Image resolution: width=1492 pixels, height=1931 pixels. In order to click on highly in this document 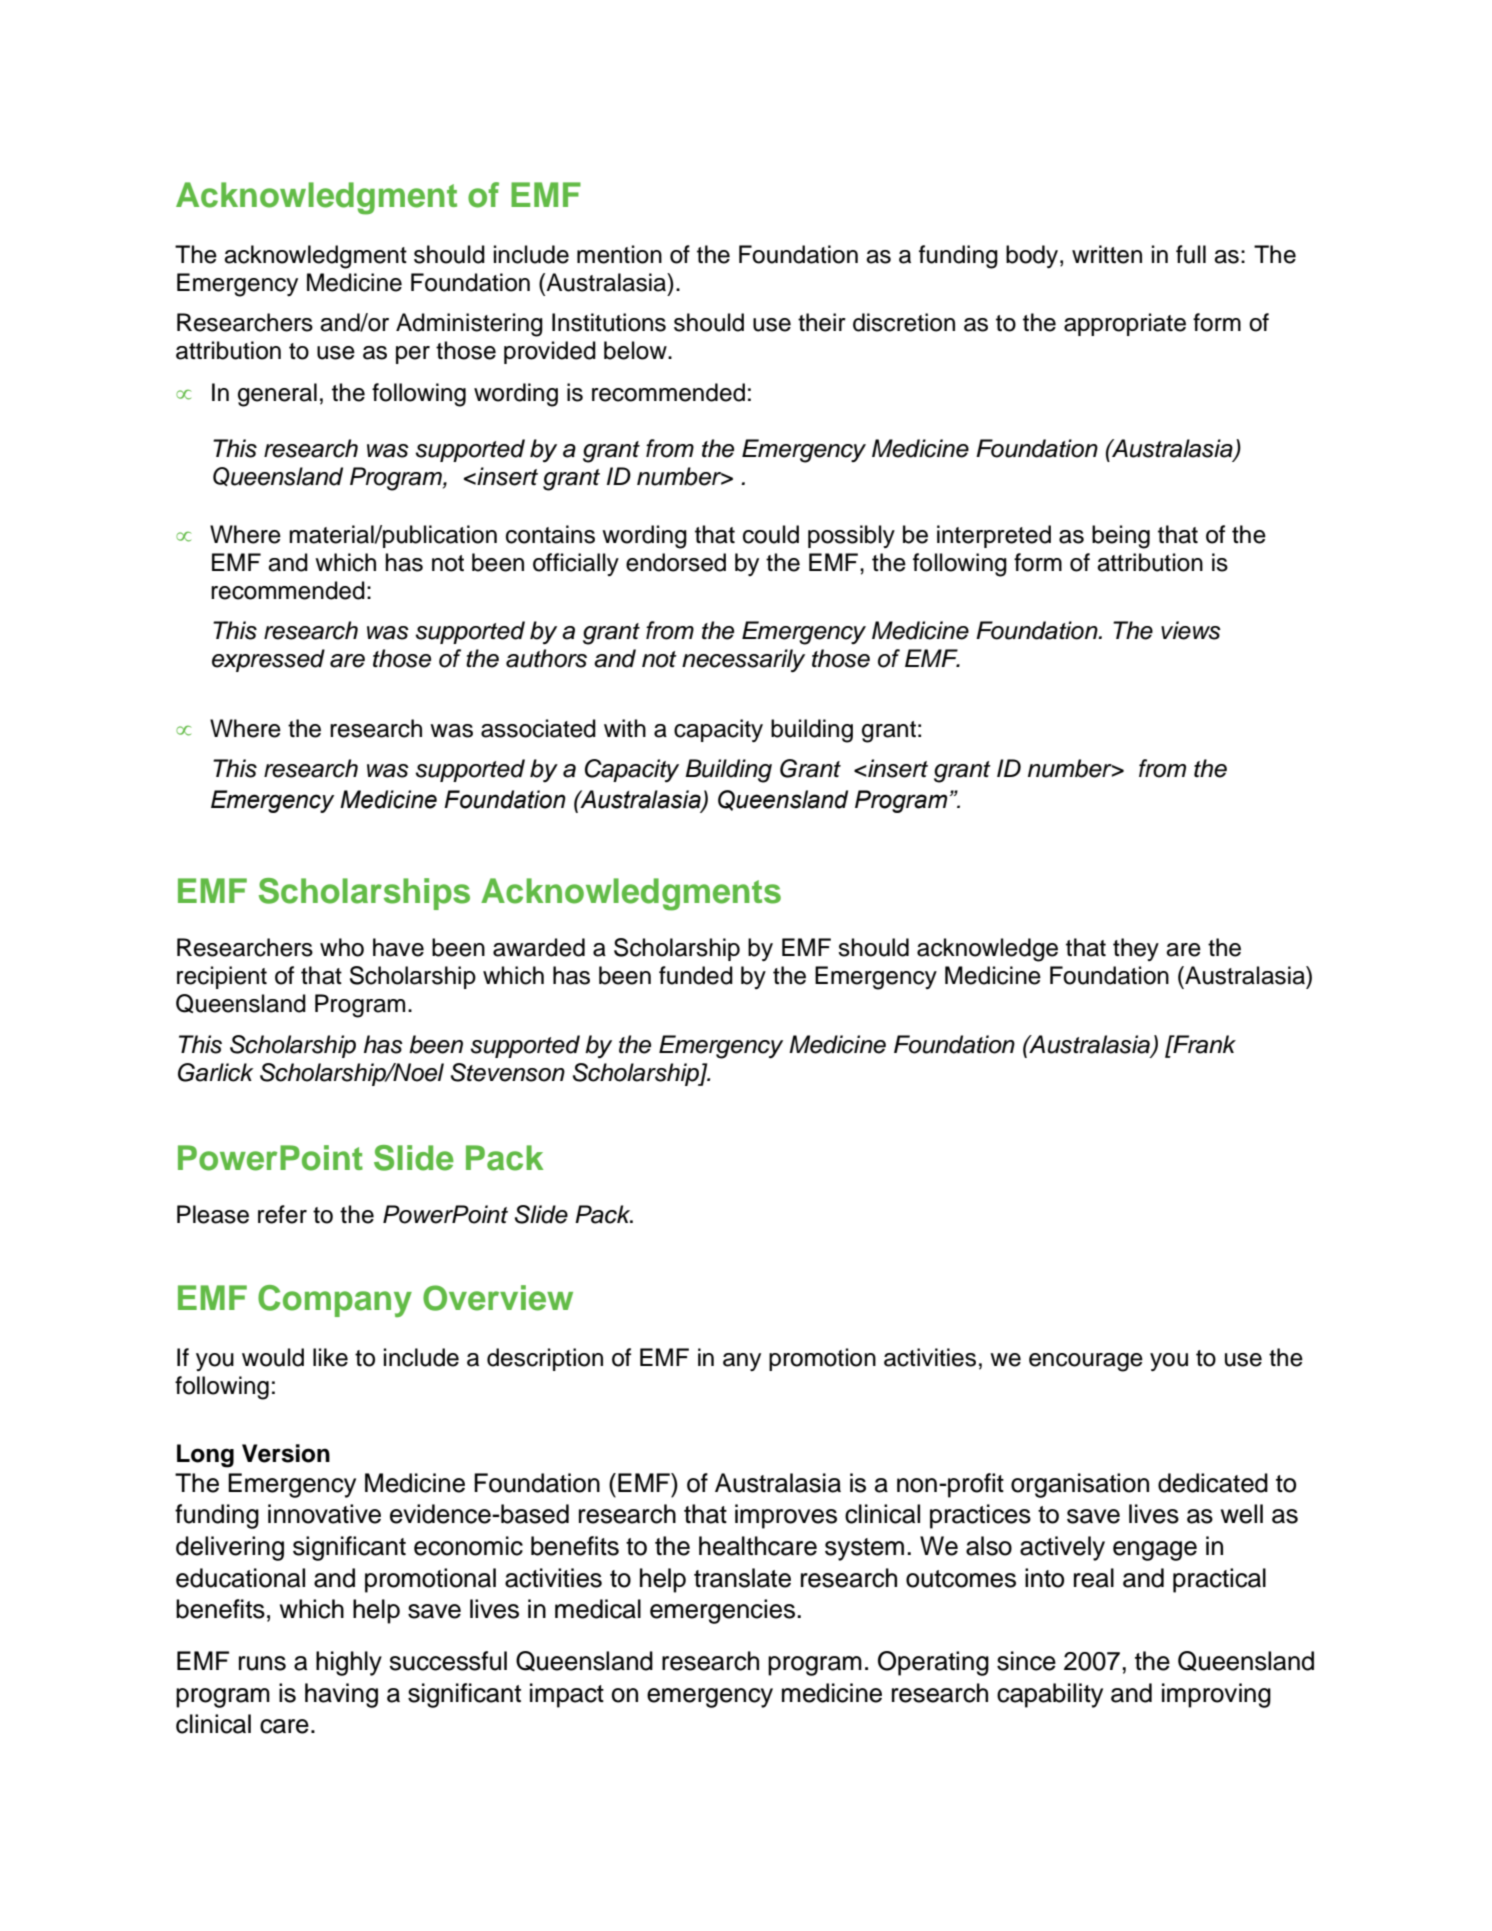, I will do `click(349, 1663)`.
